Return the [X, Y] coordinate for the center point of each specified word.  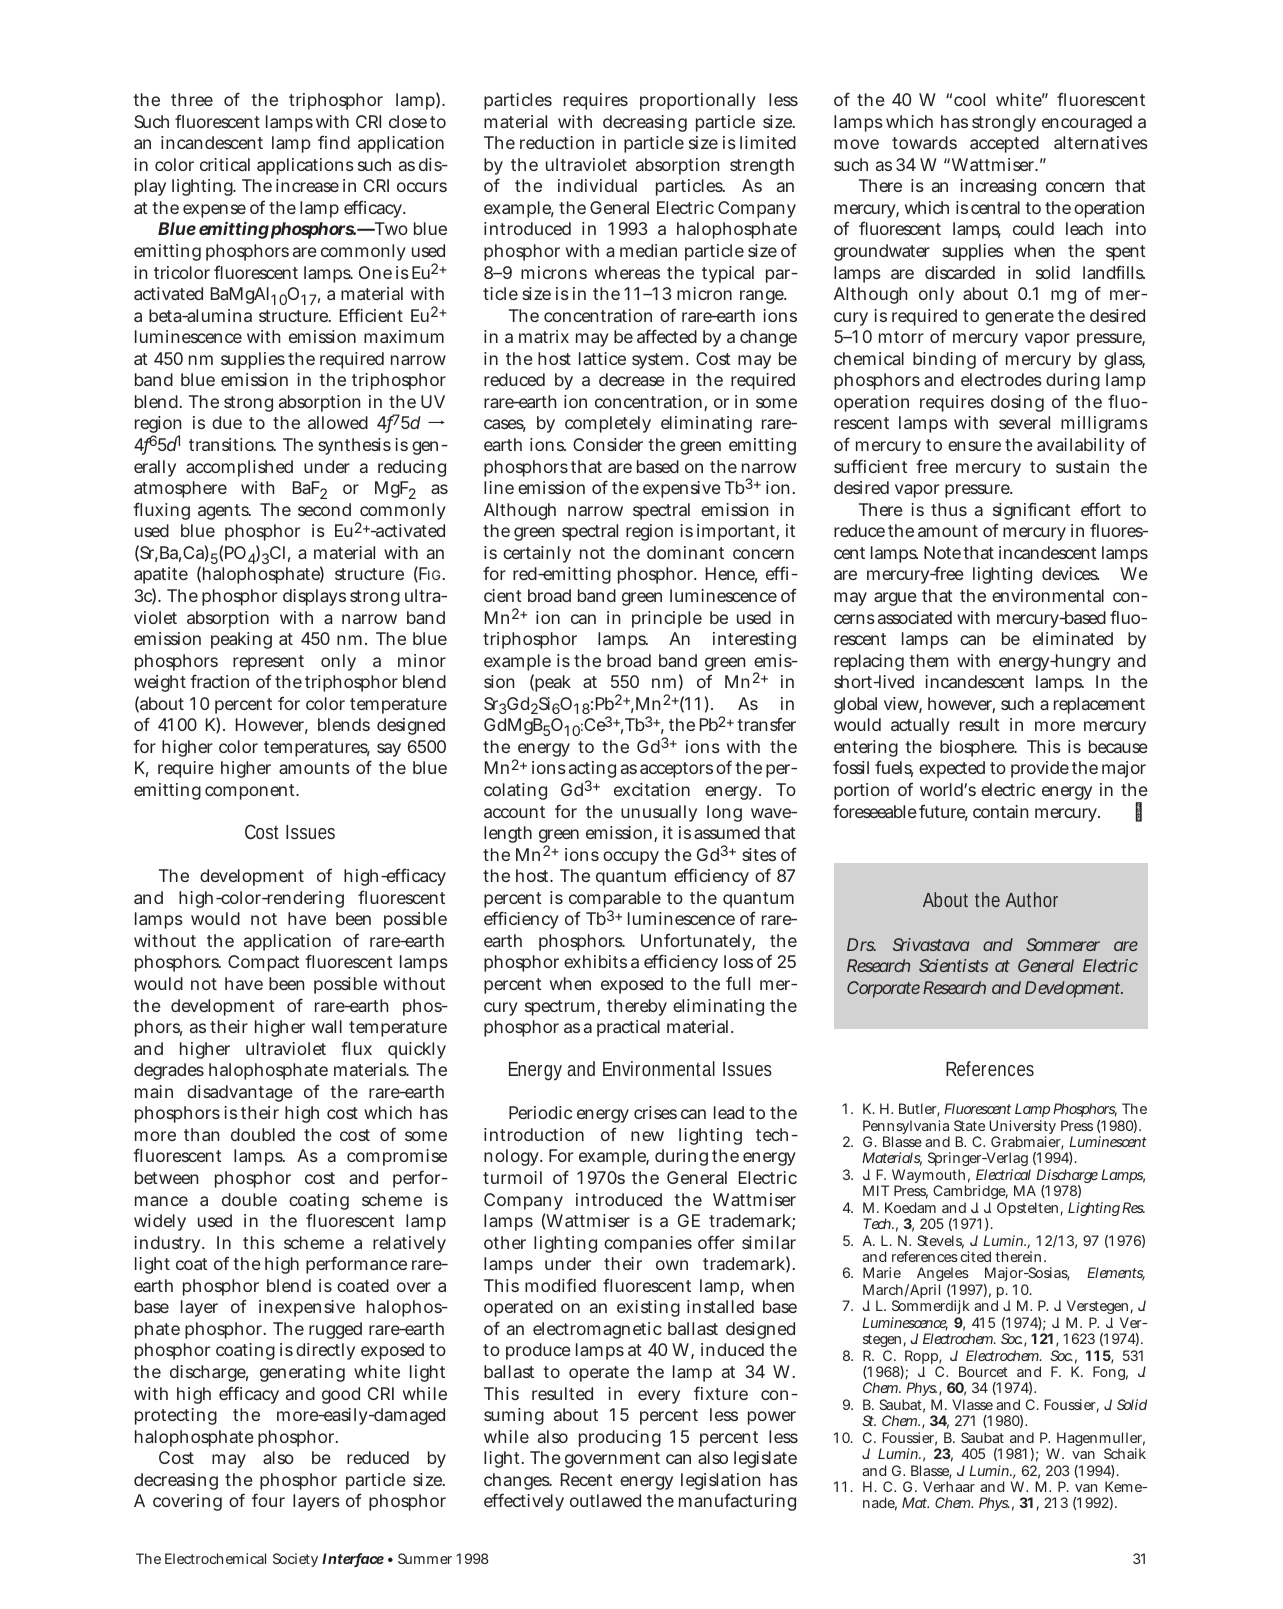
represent [268, 663]
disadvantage [240, 1093]
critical [225, 164]
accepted [1004, 144]
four [268, 1500]
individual [597, 185]
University [1022, 1128]
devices [1070, 573]
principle [667, 619]
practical [628, 1028]
